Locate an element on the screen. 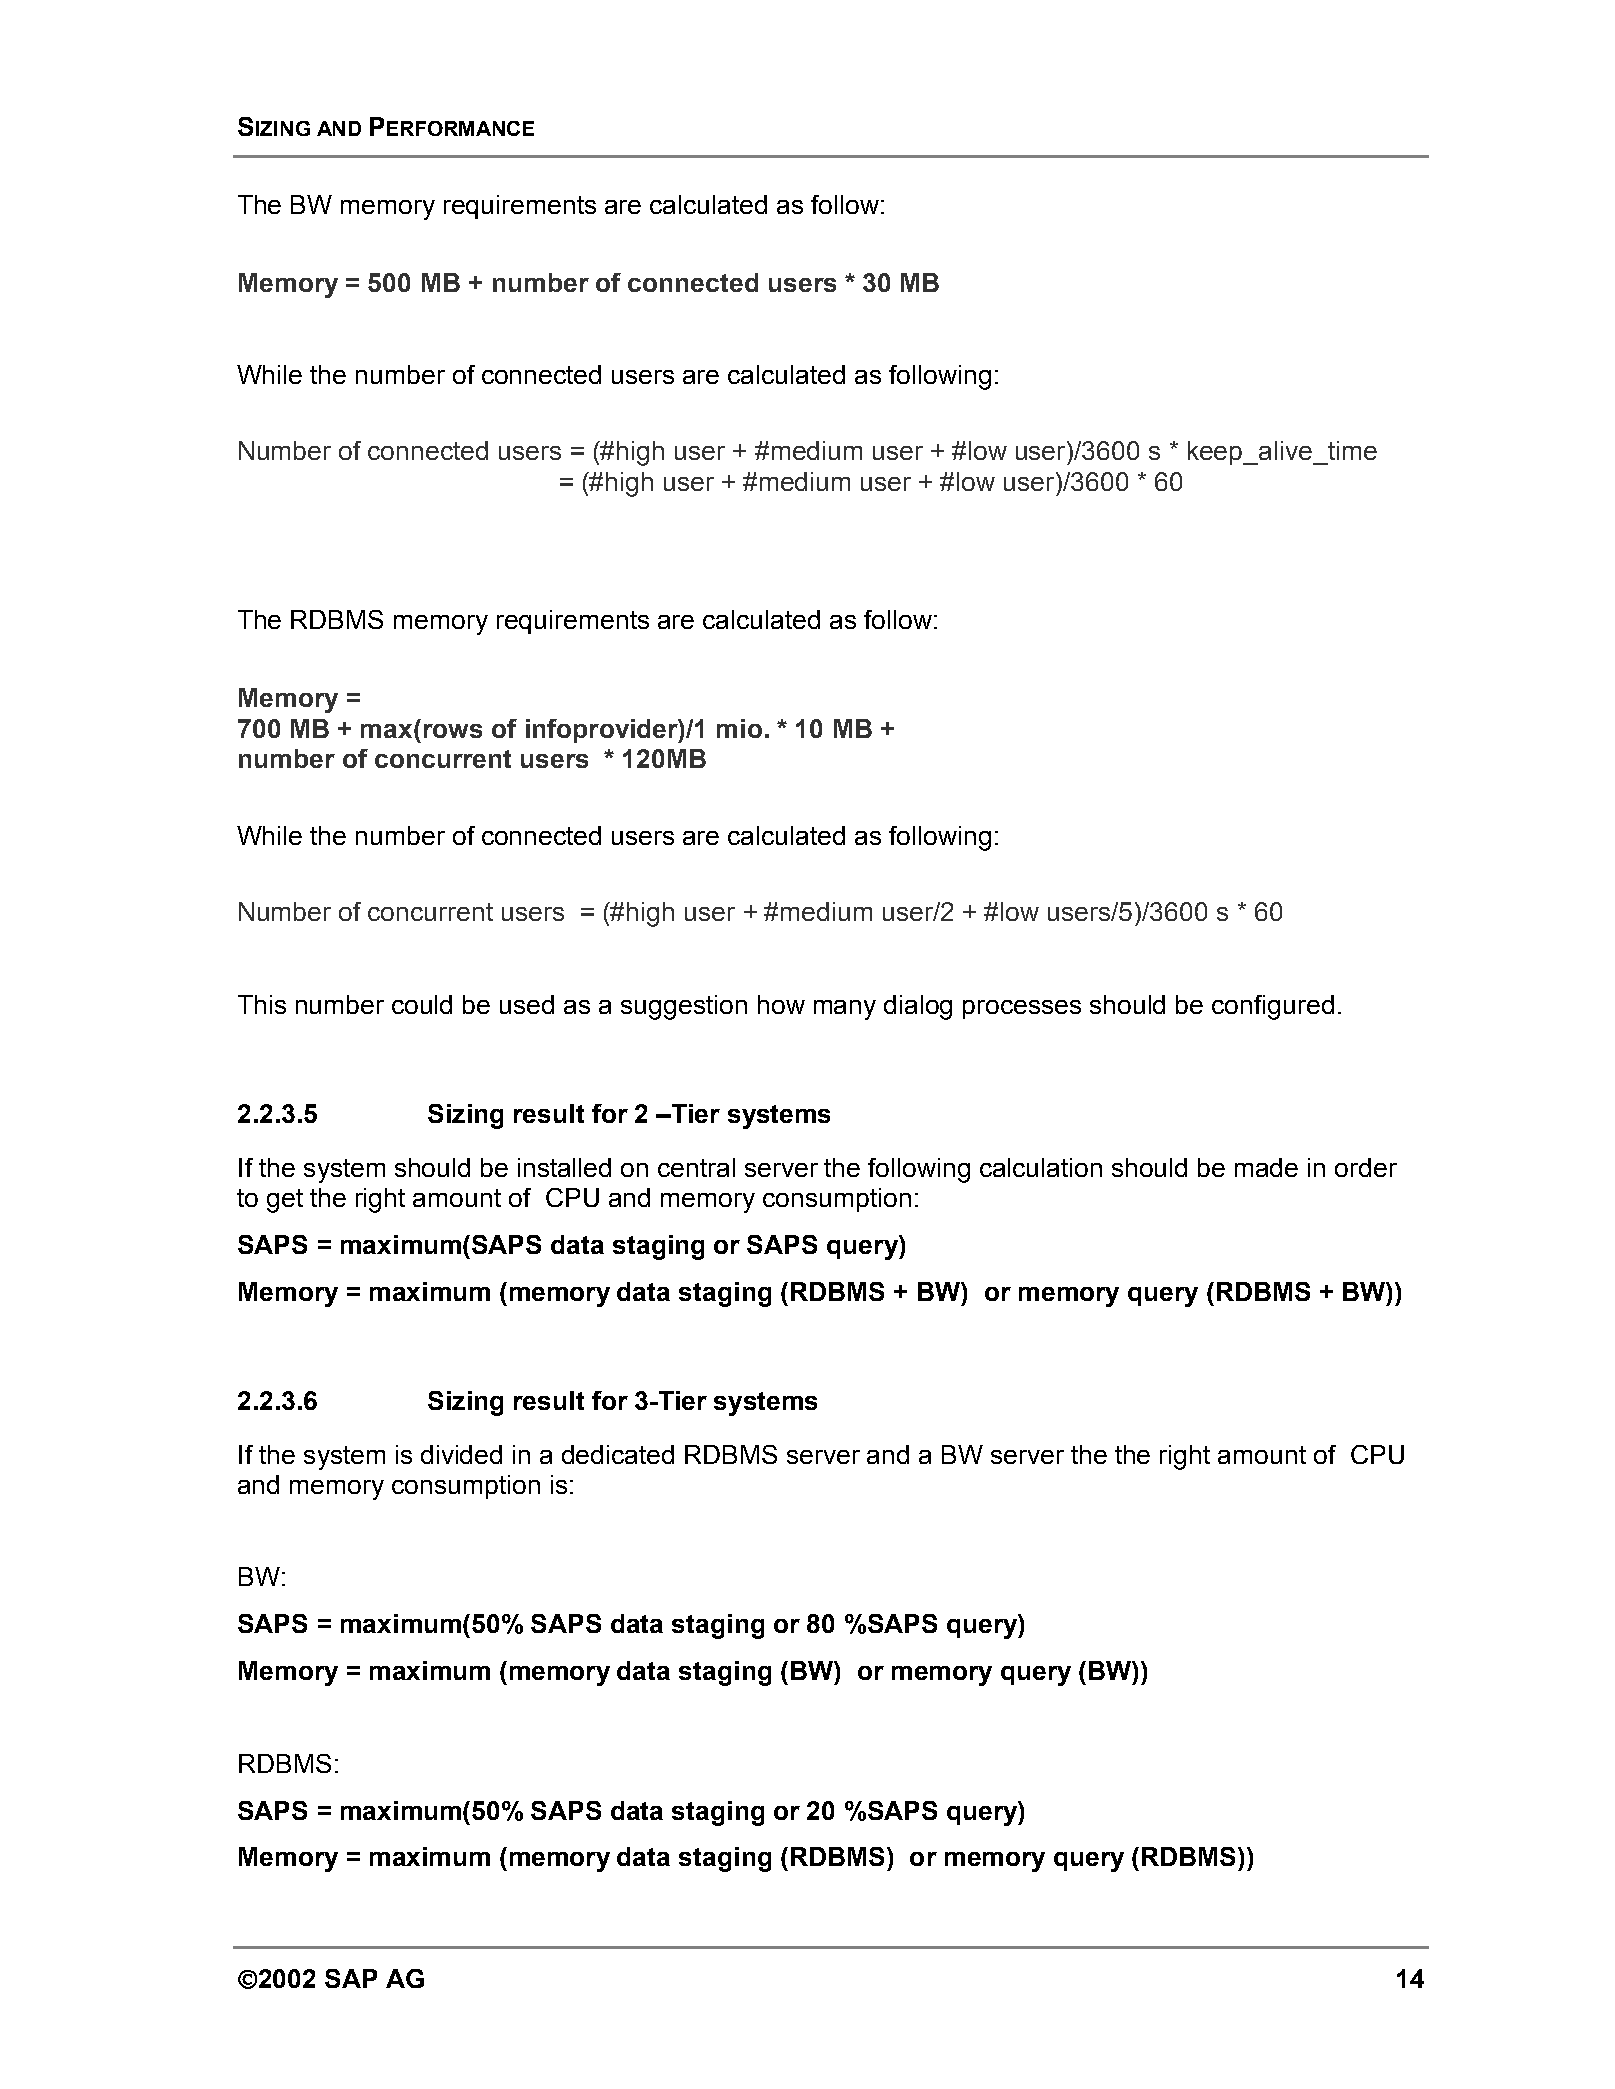  processes is located at coordinates (1022, 1009).
